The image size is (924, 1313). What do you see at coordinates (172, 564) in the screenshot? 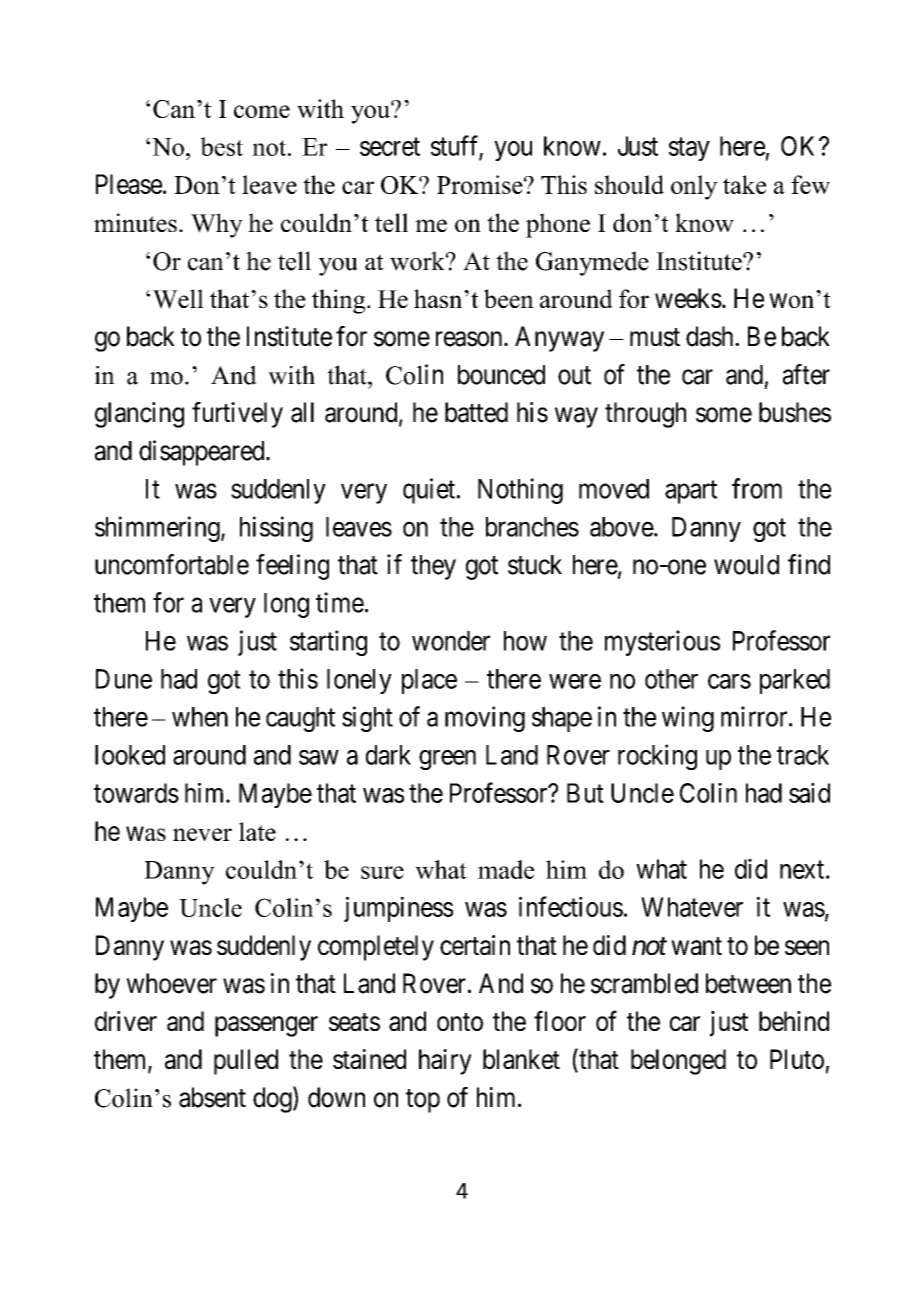
I see `uncomfortable` at bounding box center [172, 564].
